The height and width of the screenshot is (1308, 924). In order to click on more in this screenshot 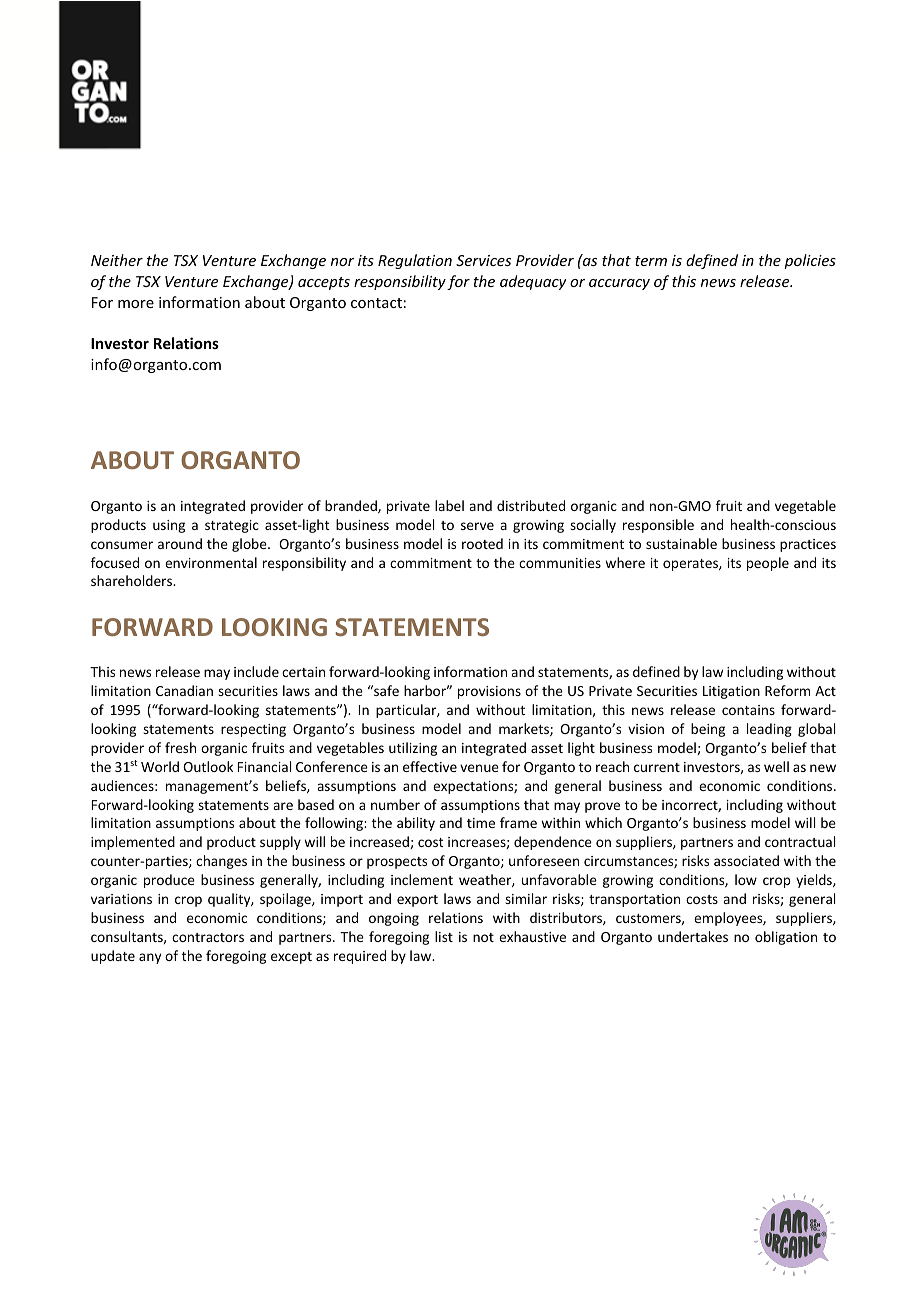, I will do `click(136, 304)`.
